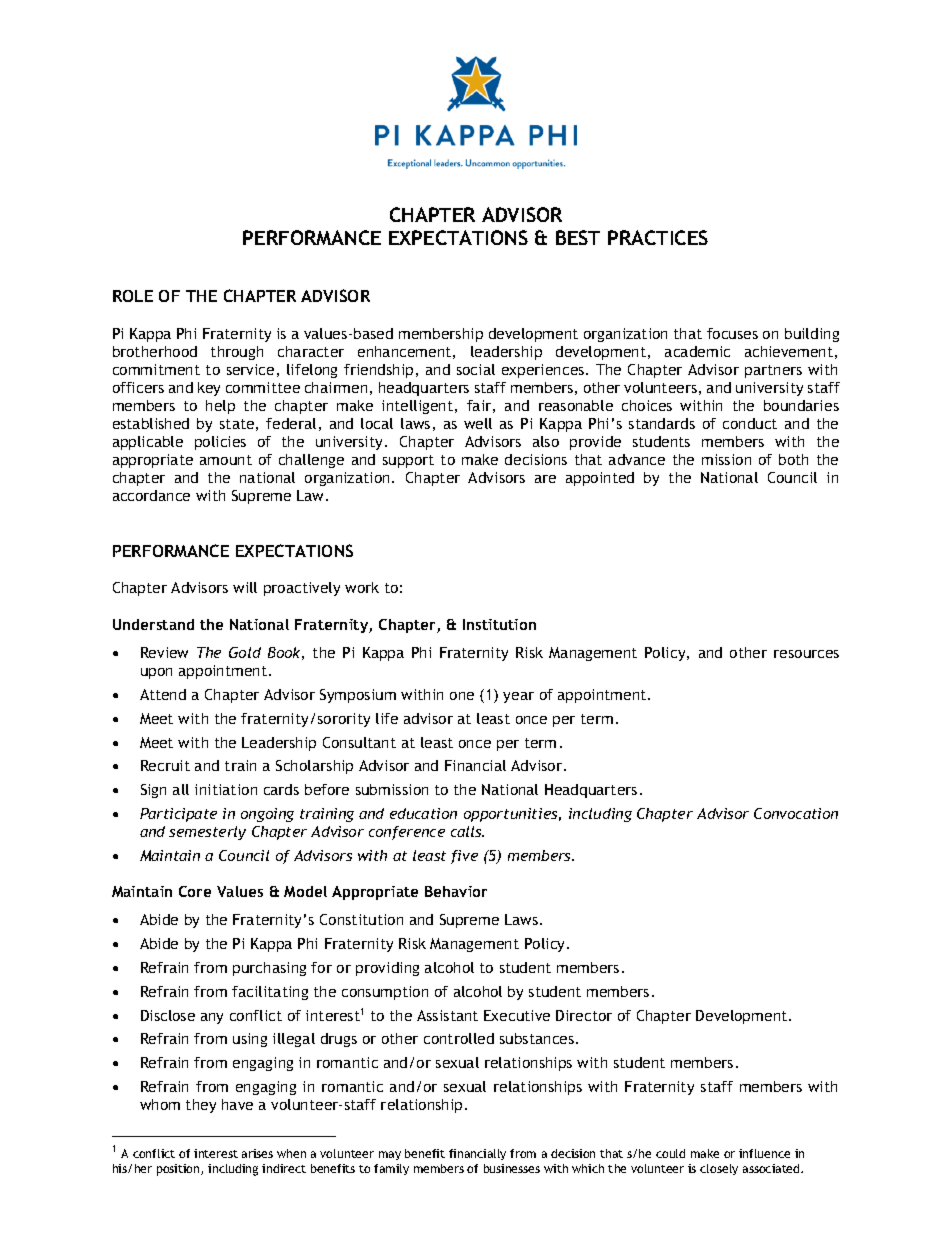 This page has height=1233, width=952. Describe the element at coordinates (133, 296) in the page. I see `ROLE` at that location.
